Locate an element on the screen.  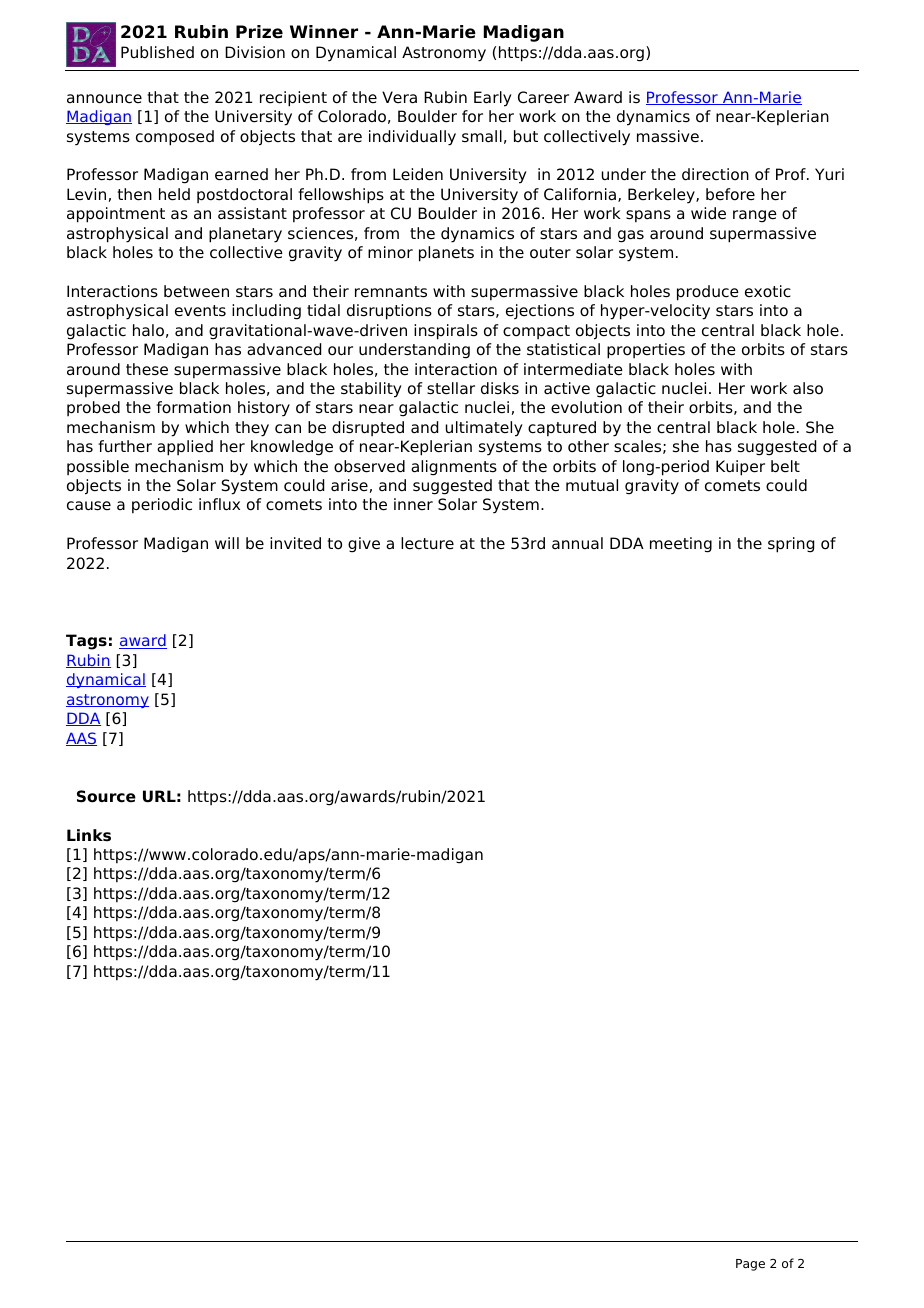
direction is located at coordinates (715, 174).
